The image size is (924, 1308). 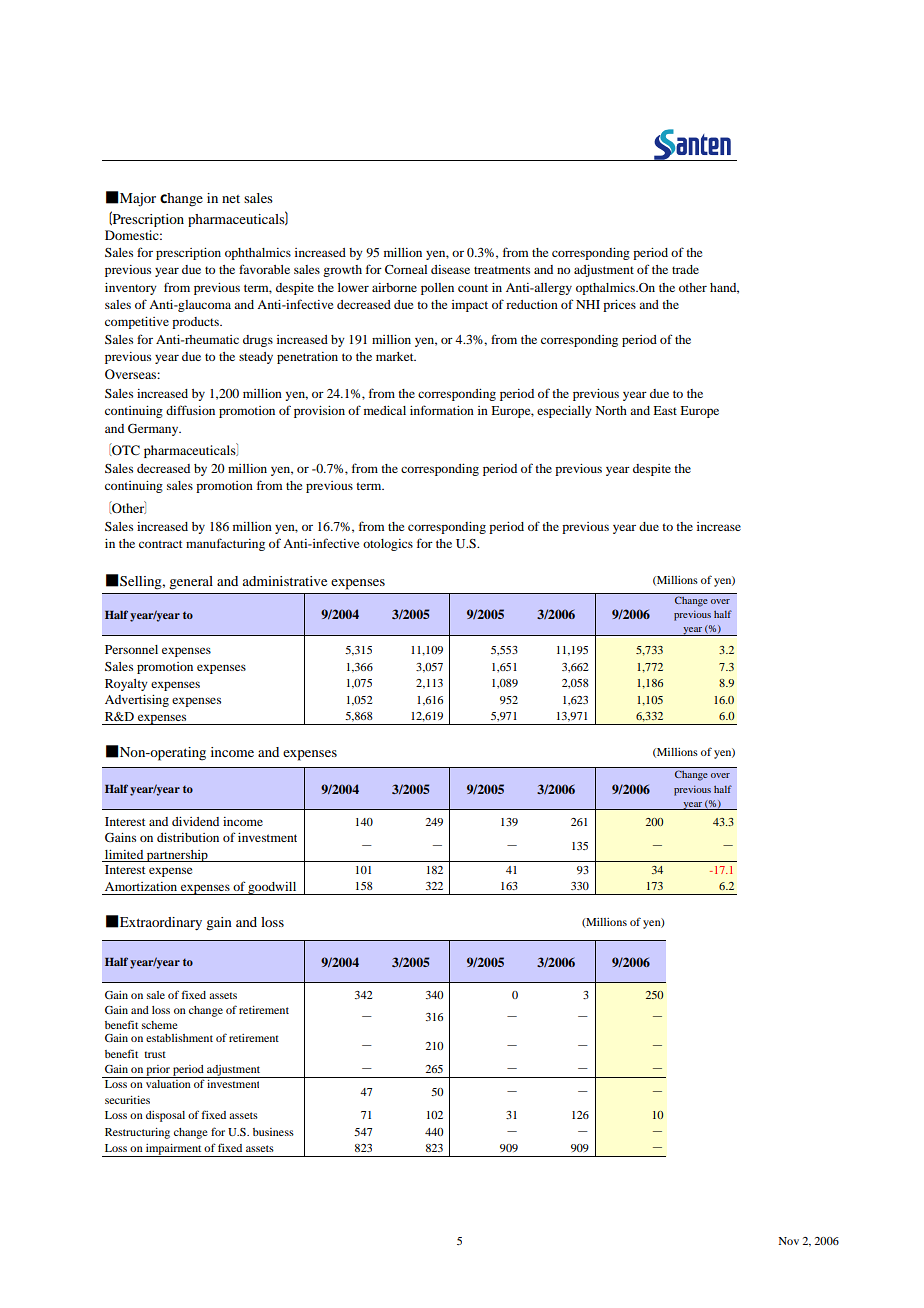 What do you see at coordinates (196, 323) in the document?
I see `products` at bounding box center [196, 323].
